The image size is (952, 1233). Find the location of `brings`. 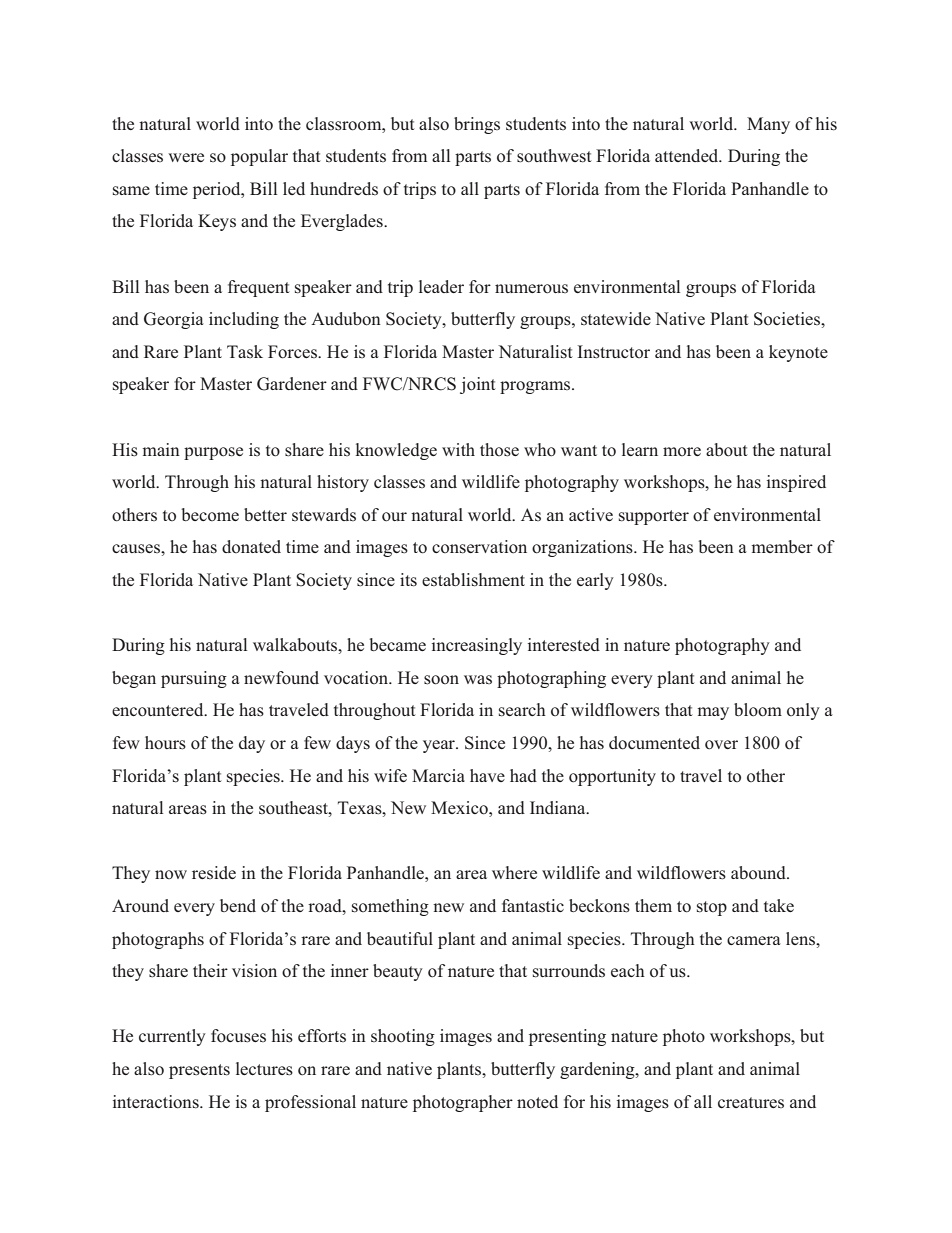

brings is located at coordinates (477, 125).
